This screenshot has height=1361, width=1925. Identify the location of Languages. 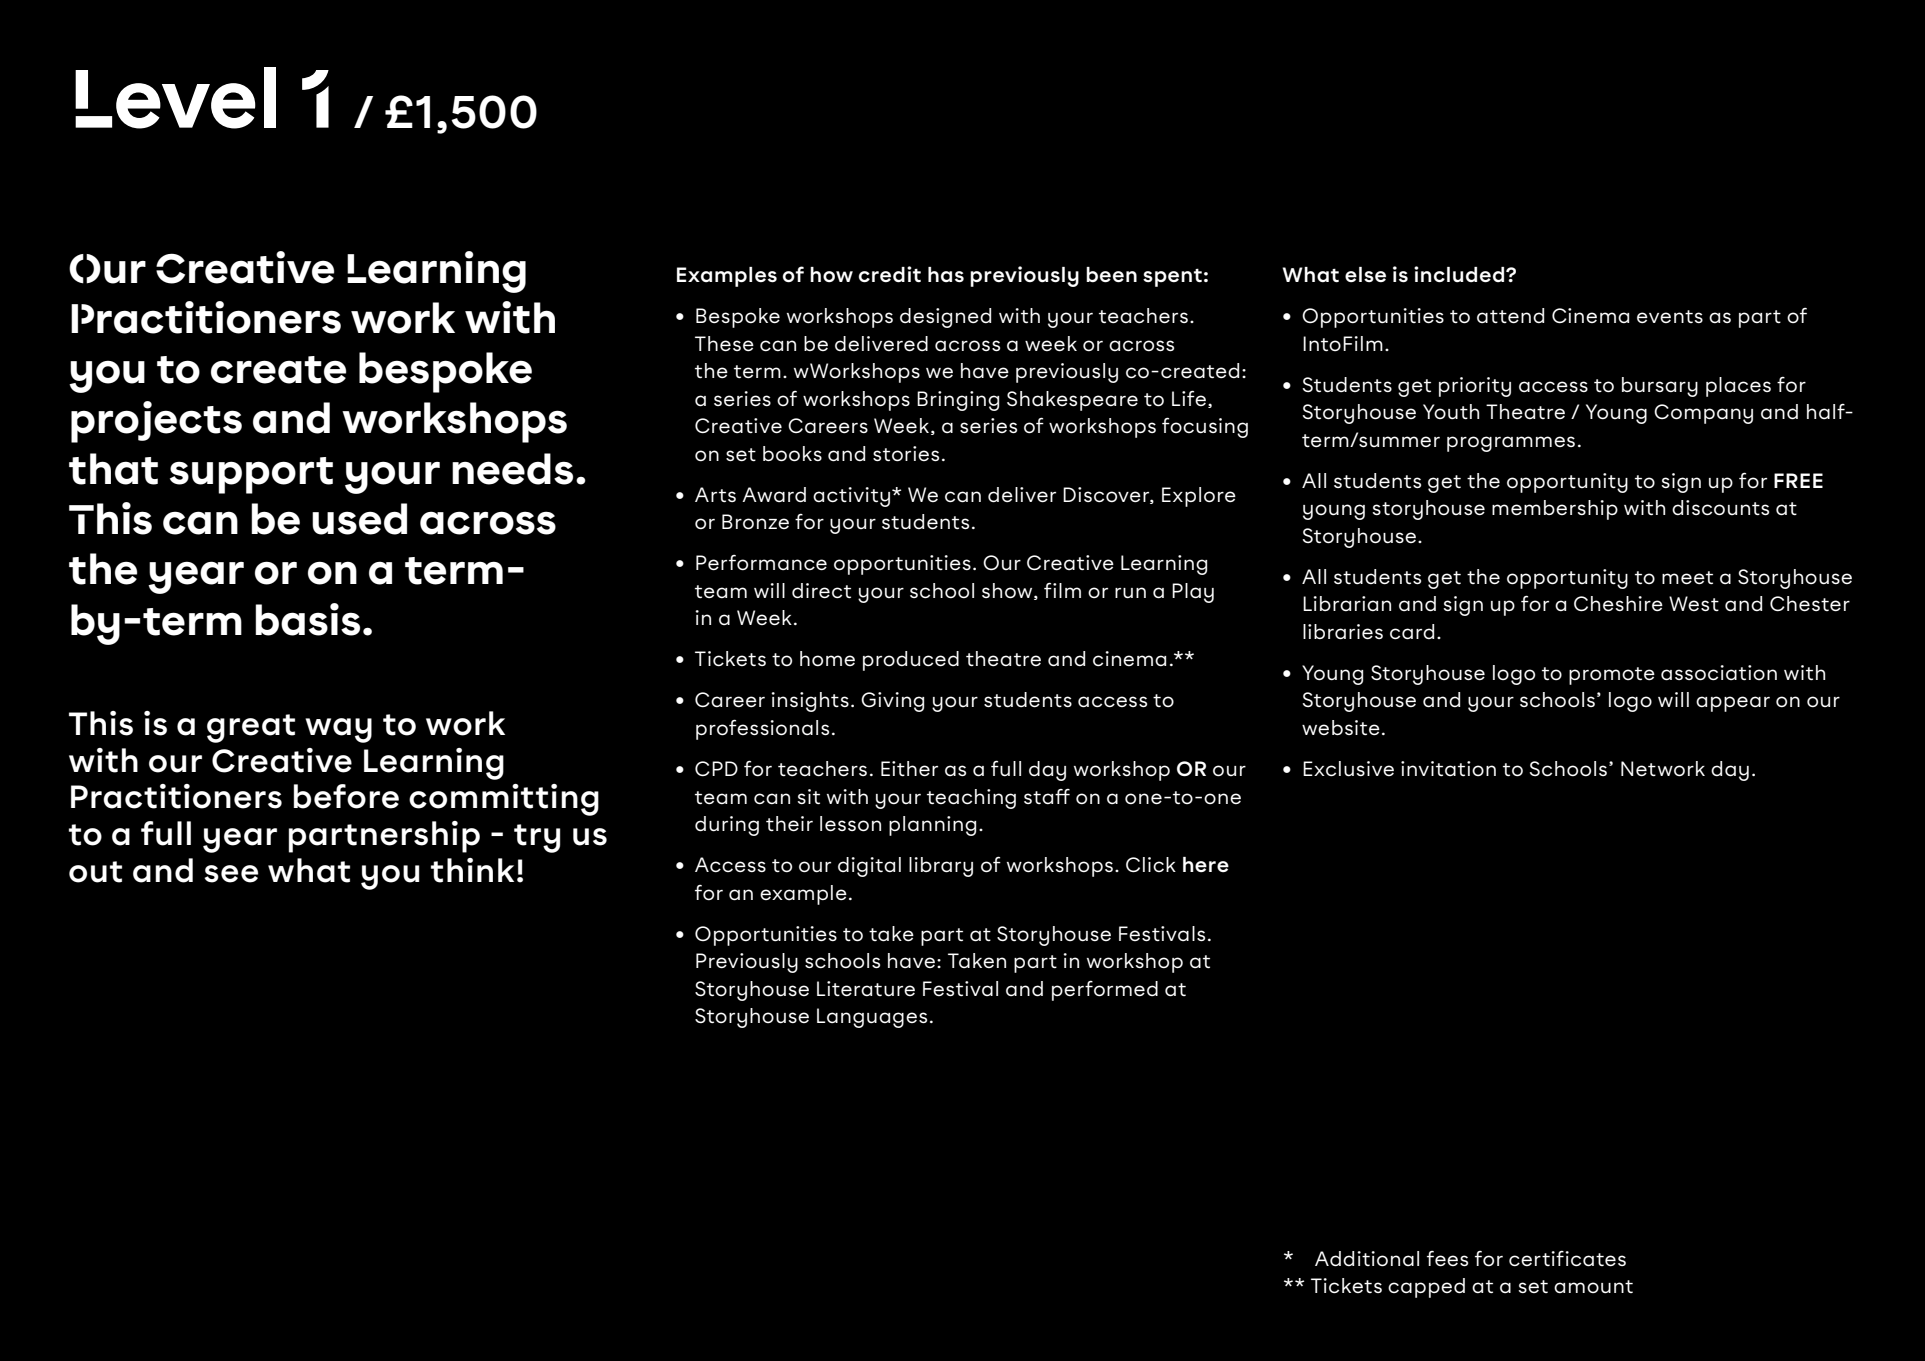
(872, 1018).
